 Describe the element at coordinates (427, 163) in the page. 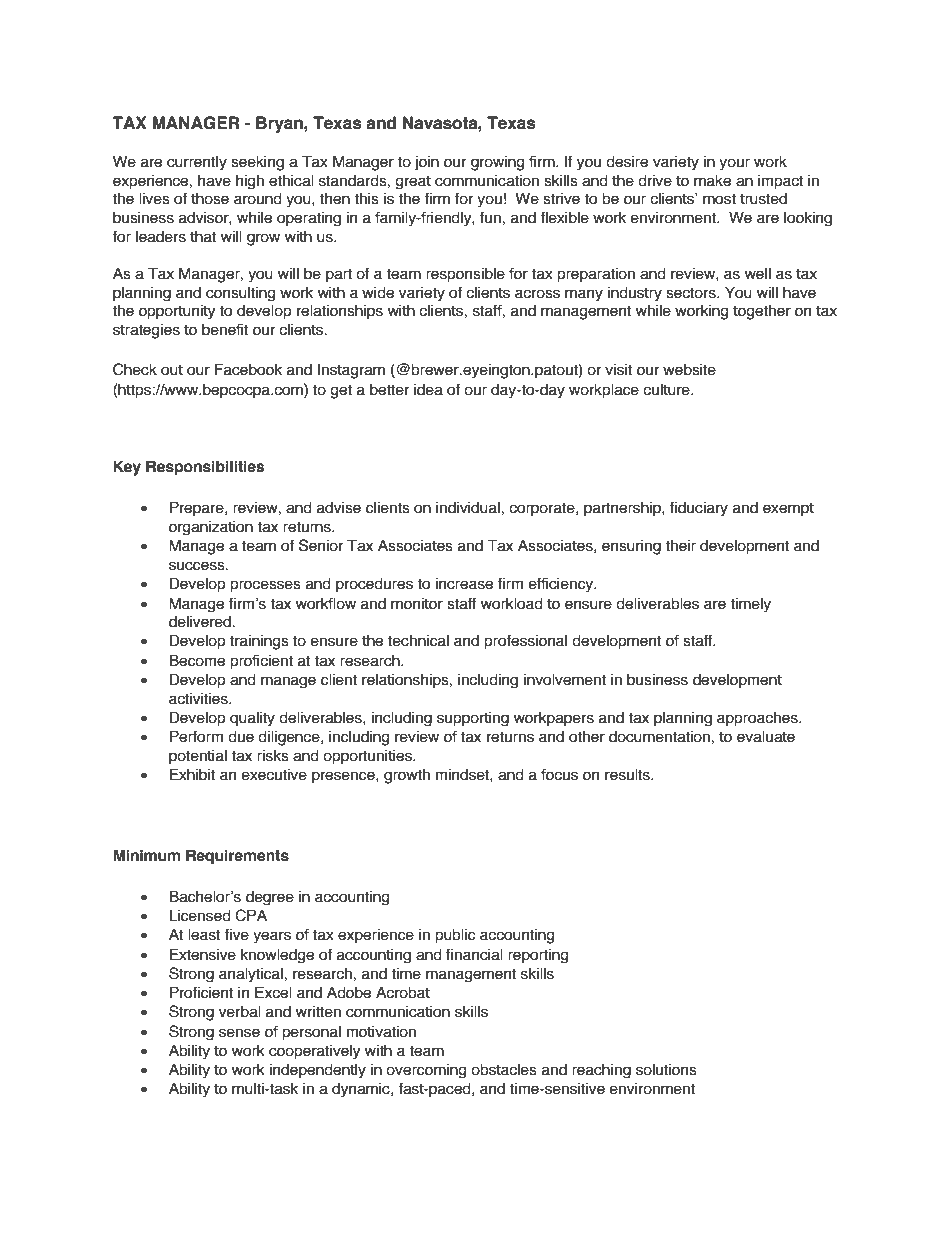

I see `join` at that location.
